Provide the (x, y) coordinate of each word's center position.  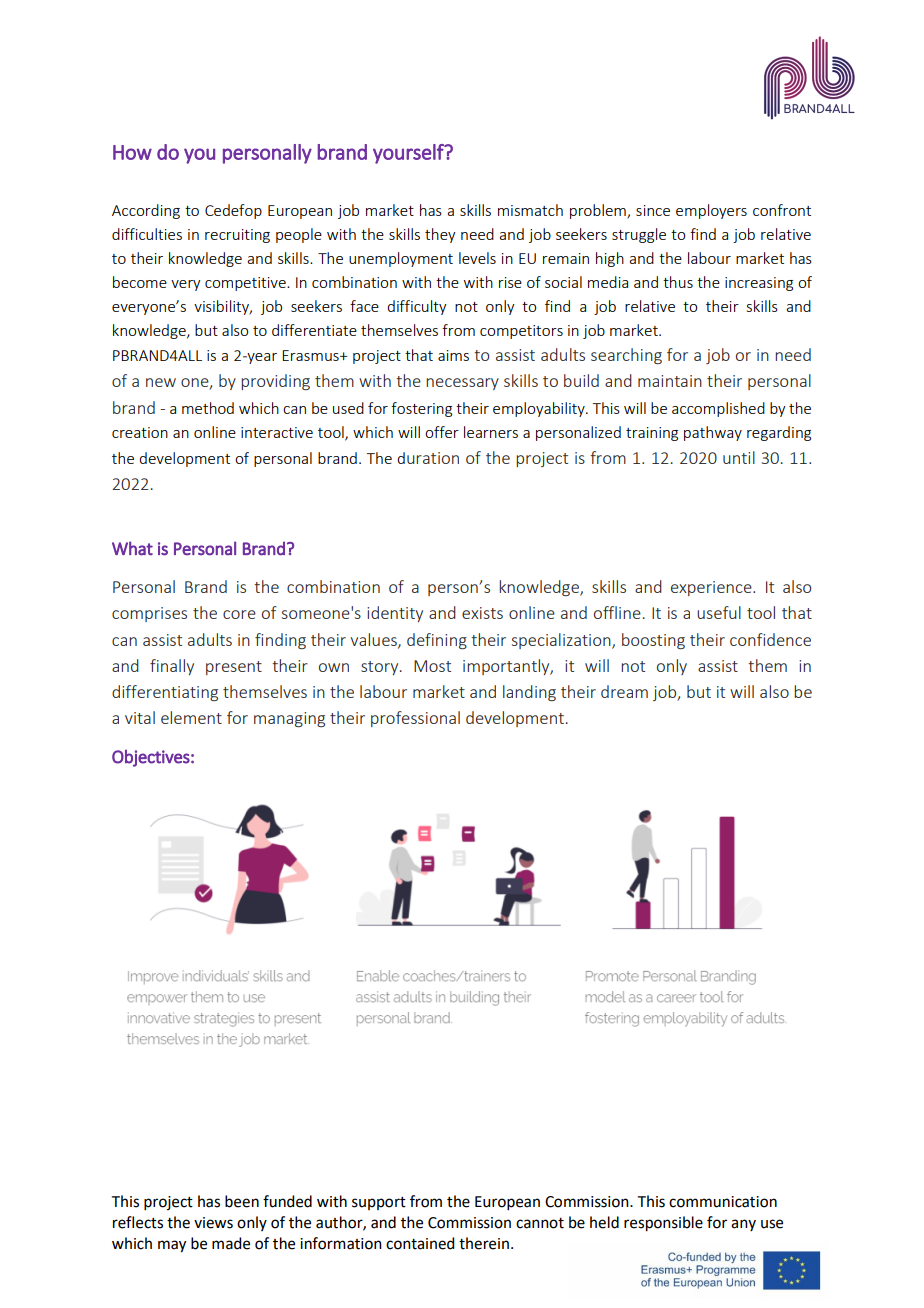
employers (711, 211)
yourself (409, 154)
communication (723, 1202)
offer (442, 432)
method (208, 408)
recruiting (237, 236)
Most (432, 666)
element (191, 717)
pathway (713, 433)
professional (415, 719)
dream (624, 691)
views (213, 1223)
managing (289, 719)
